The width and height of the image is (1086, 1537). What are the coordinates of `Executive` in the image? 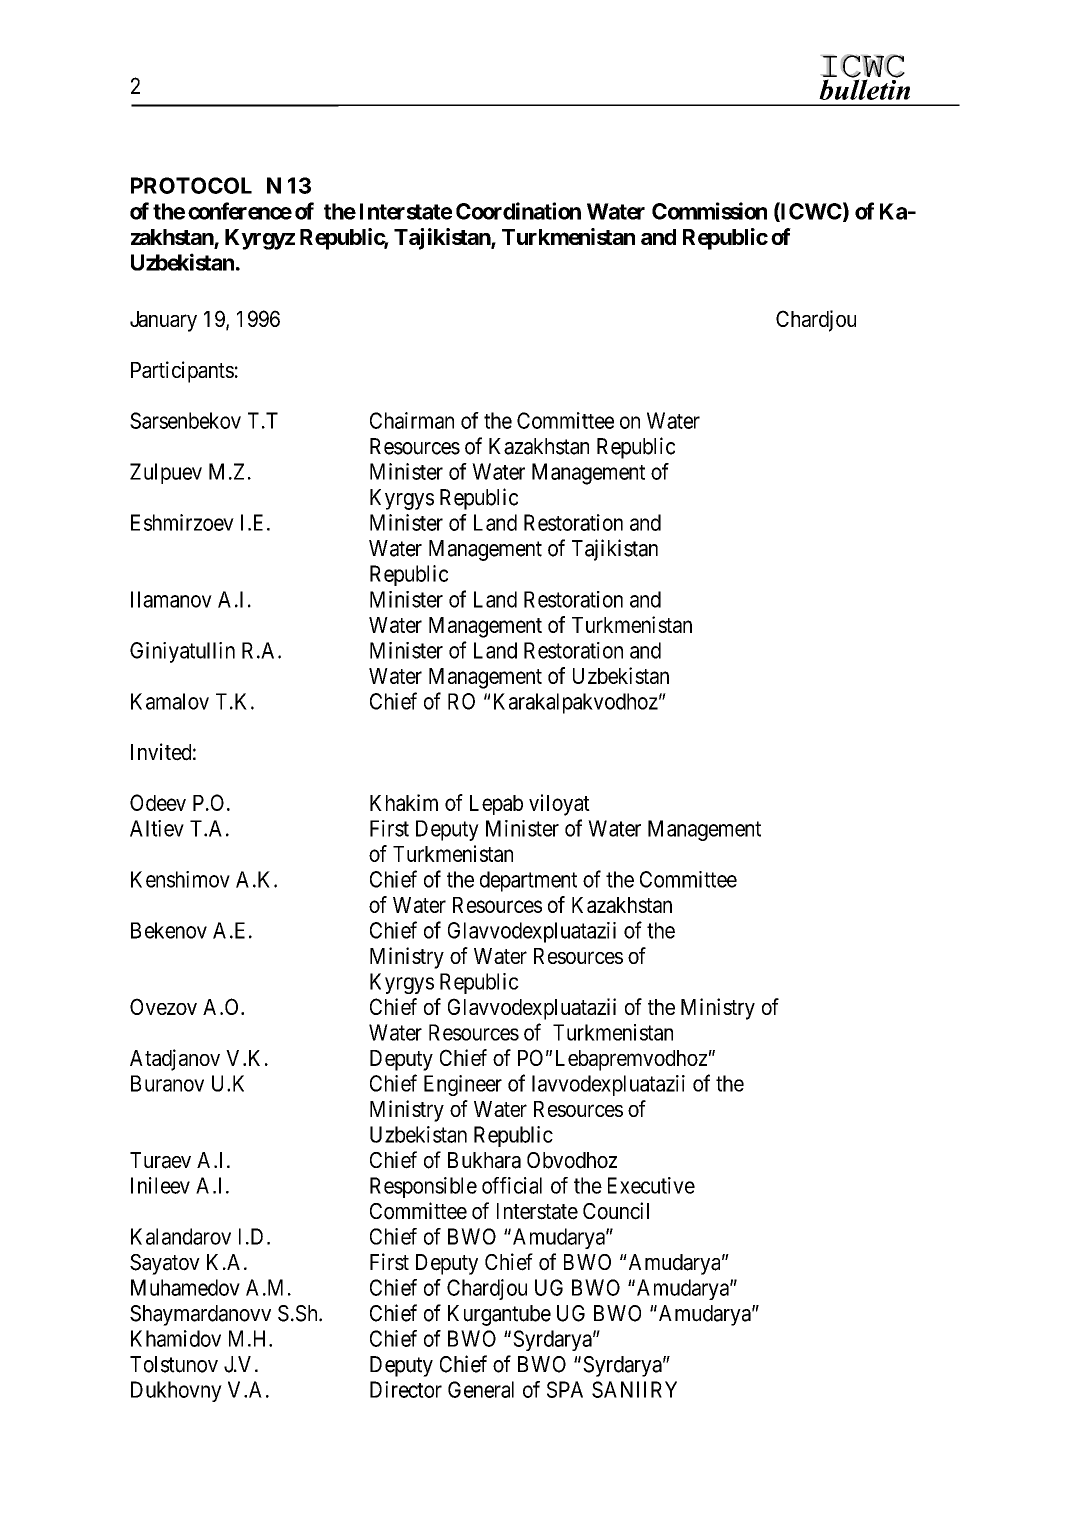 It's located at (651, 1185).
